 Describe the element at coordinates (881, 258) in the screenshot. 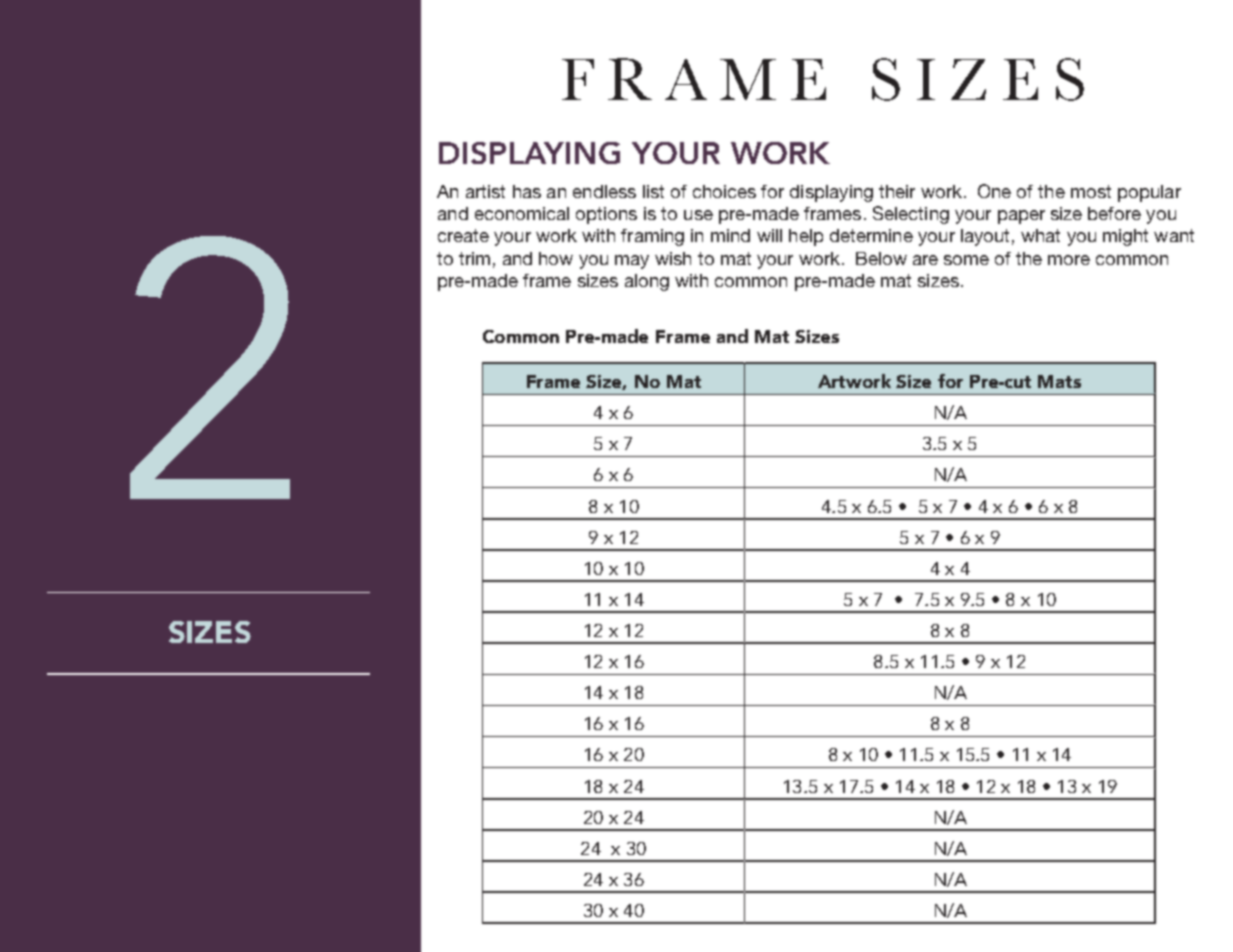

I see `Below` at that location.
